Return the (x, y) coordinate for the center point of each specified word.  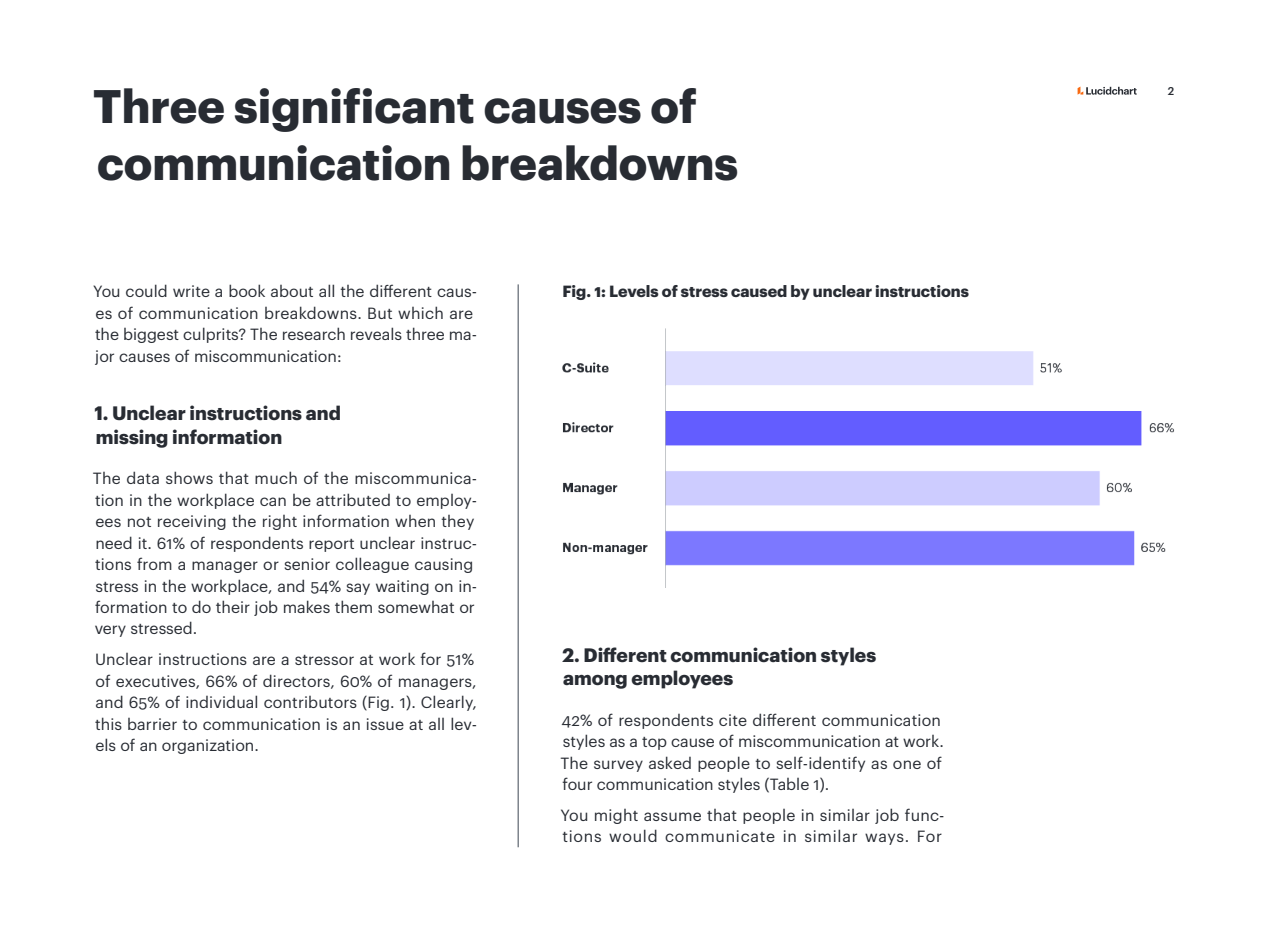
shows (189, 477)
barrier (152, 724)
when (415, 521)
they (457, 522)
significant (354, 110)
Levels (634, 291)
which (420, 312)
